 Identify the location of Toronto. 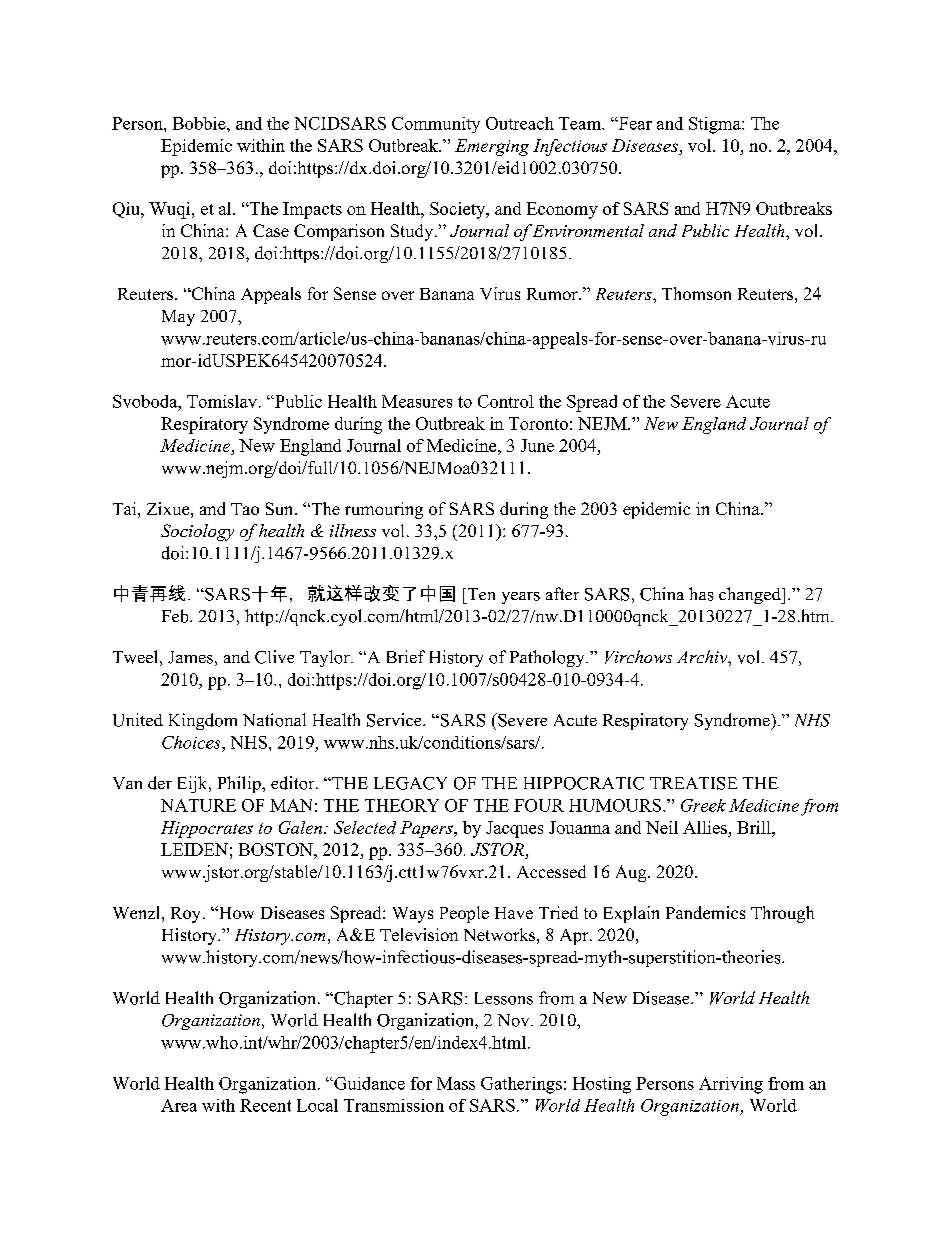
(538, 423).
